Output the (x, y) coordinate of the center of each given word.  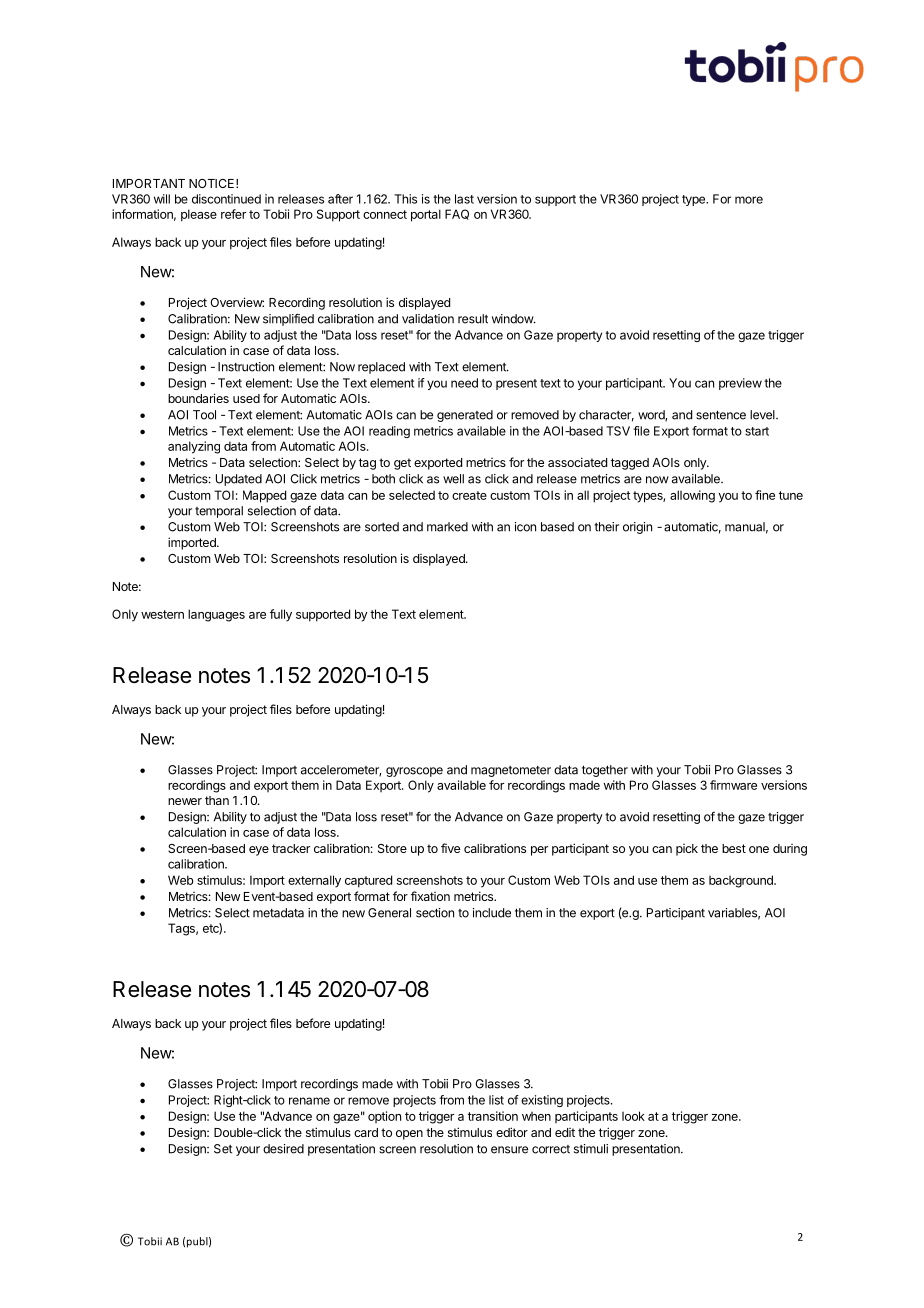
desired (283, 1149)
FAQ (457, 214)
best (734, 848)
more (749, 200)
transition (493, 1116)
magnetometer (511, 771)
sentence (721, 415)
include (492, 913)
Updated (239, 480)
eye (259, 851)
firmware (733, 785)
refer (233, 214)
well (453, 479)
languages (216, 615)
